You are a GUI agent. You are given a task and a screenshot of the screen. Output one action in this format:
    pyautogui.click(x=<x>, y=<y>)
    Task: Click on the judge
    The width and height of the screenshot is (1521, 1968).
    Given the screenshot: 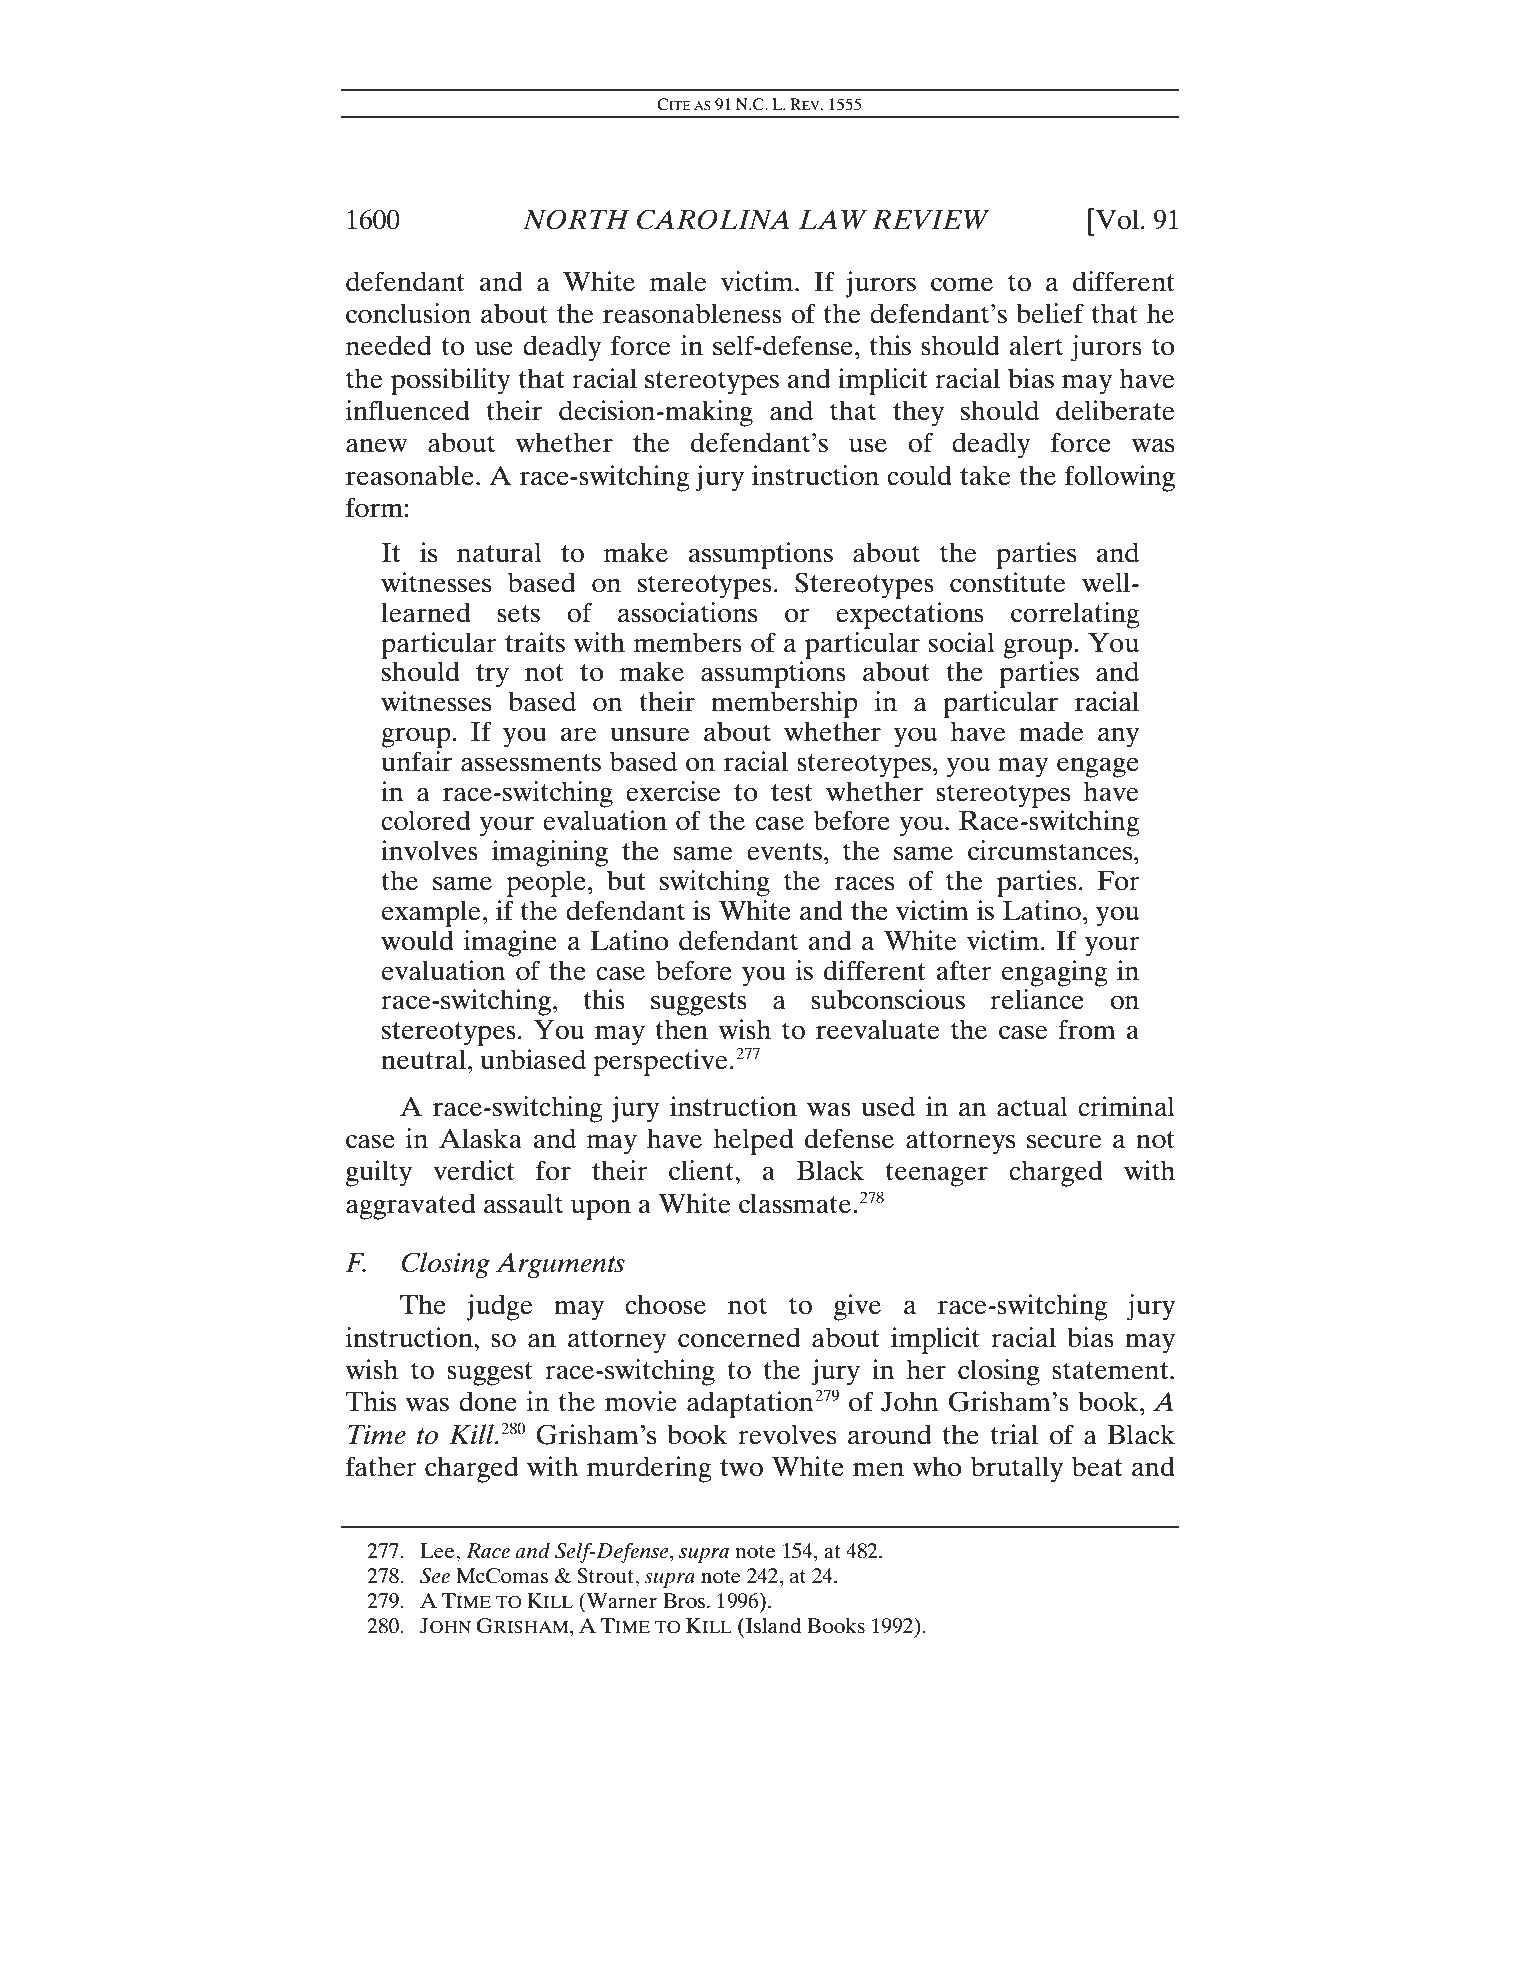 What is the action you would take?
    pyautogui.click(x=499, y=1307)
